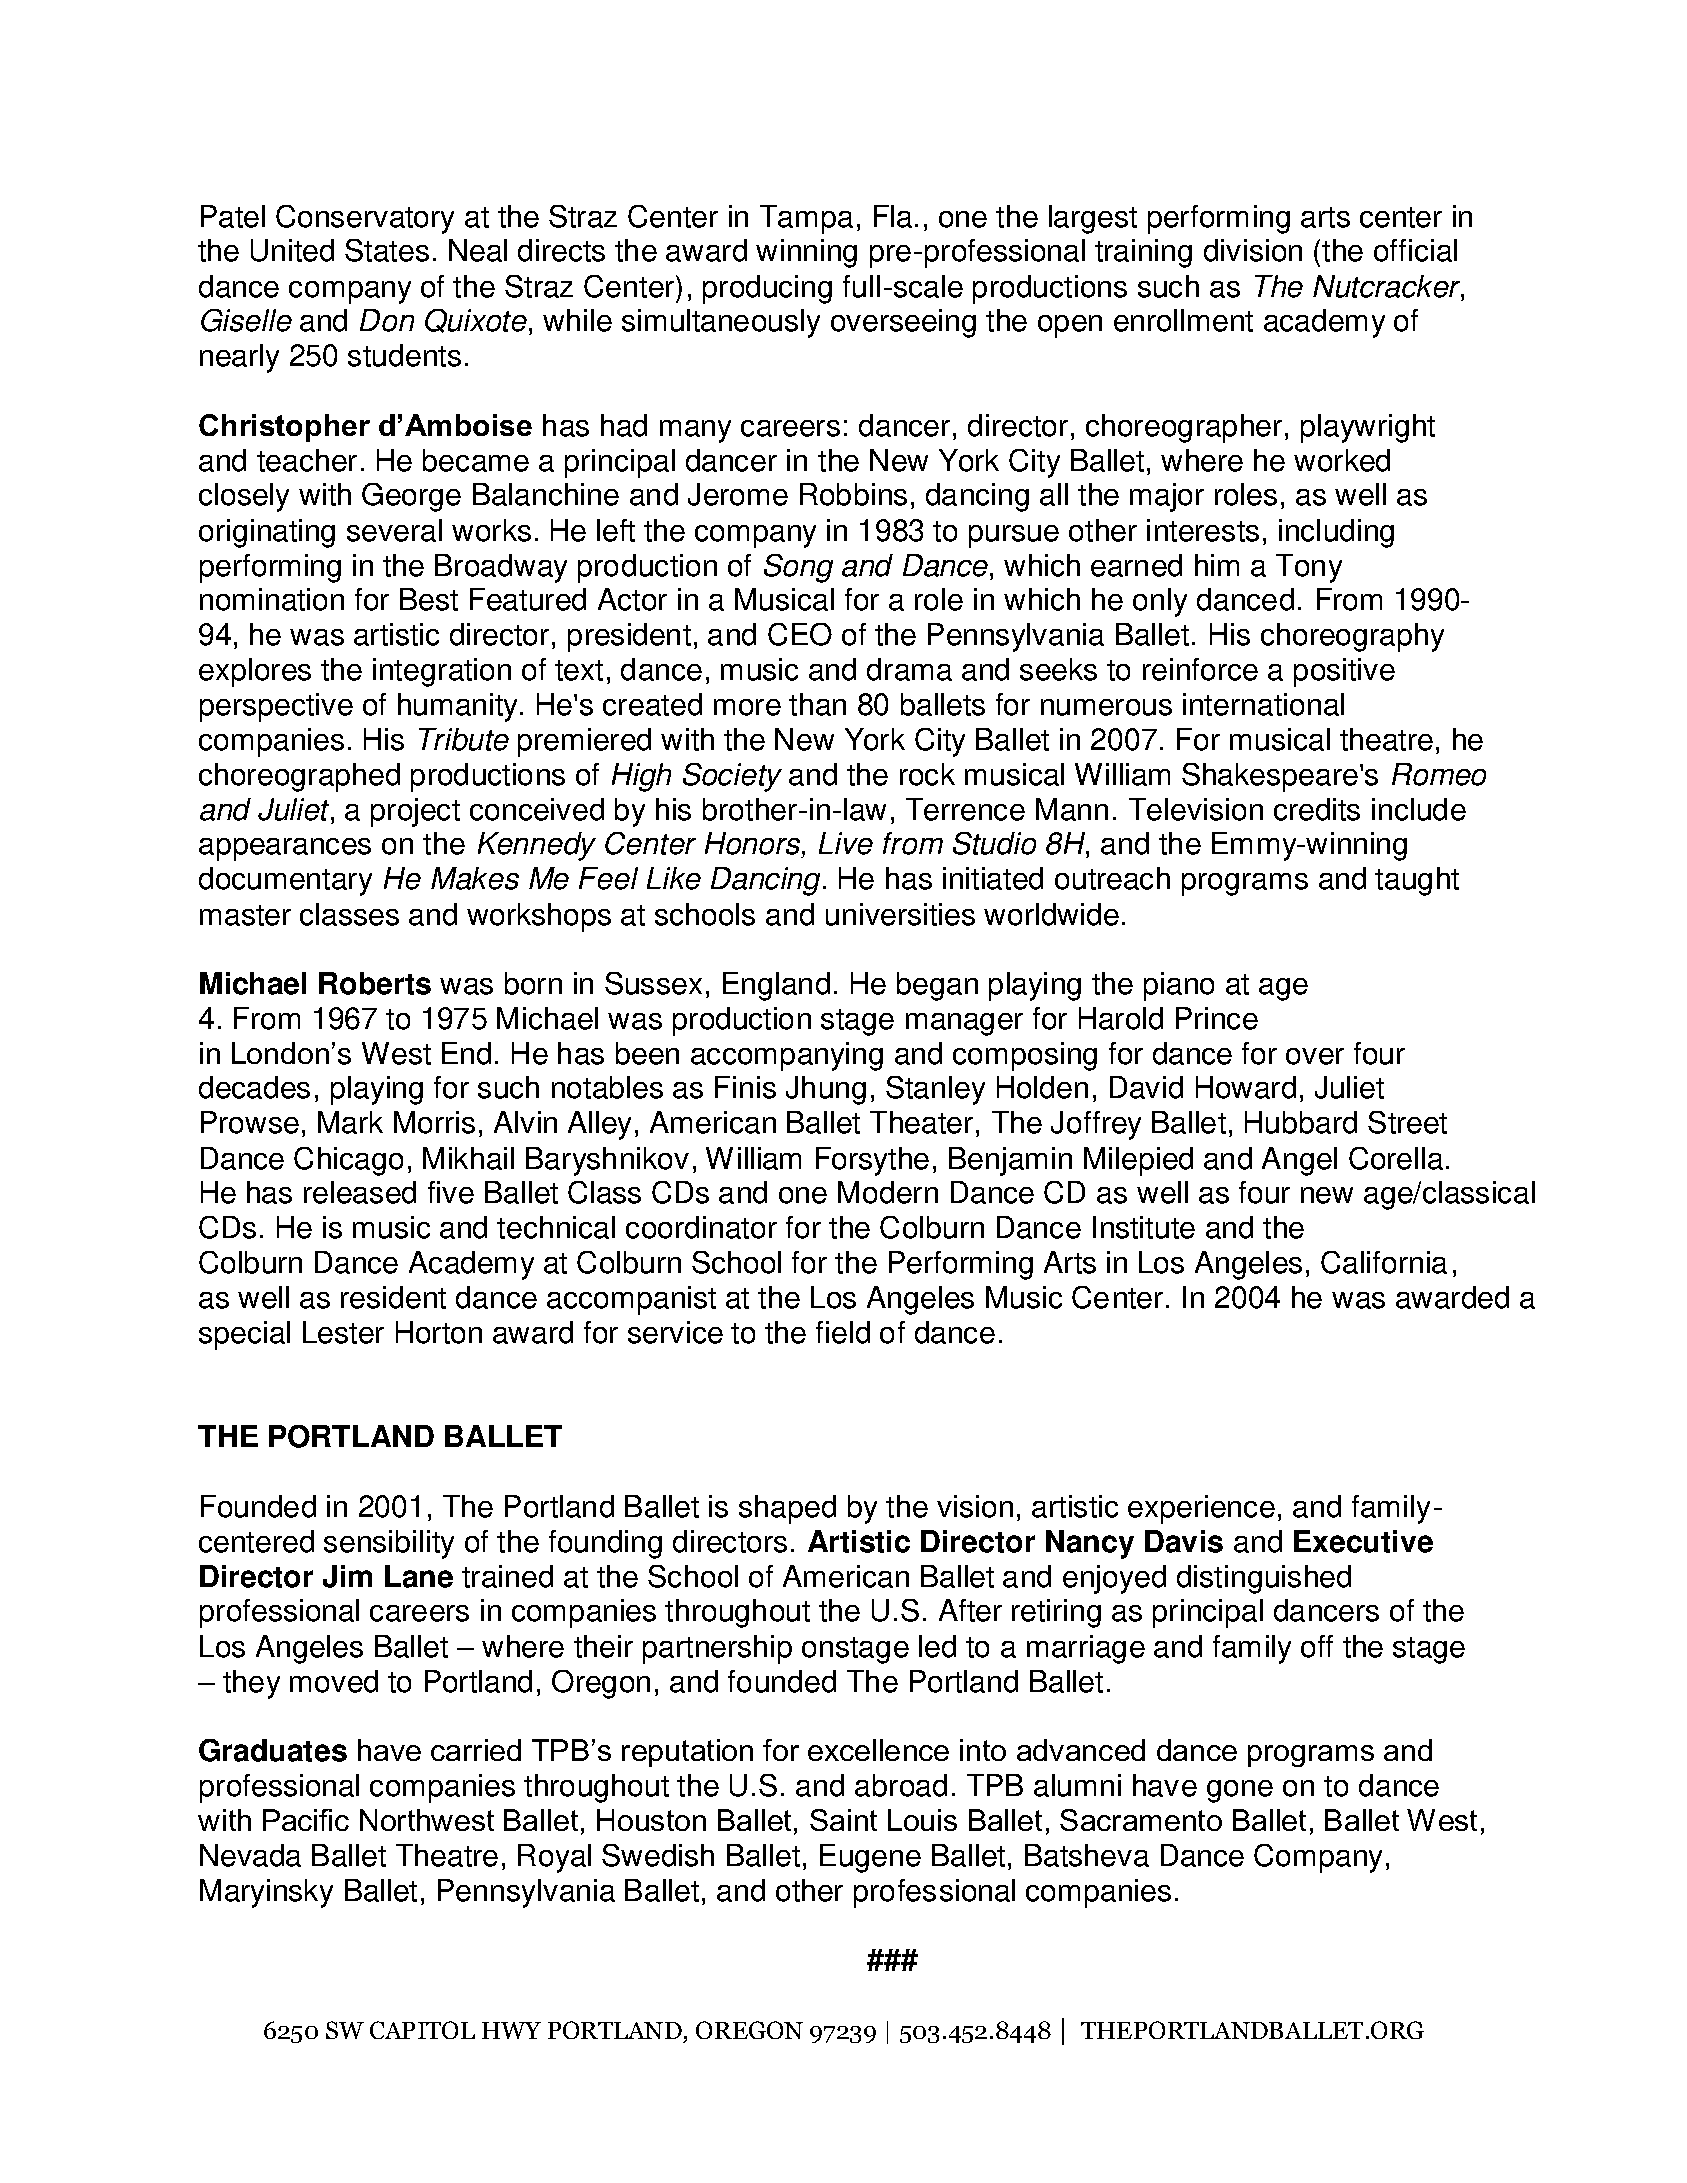 Image resolution: width=1687 pixels, height=2183 pixels. What do you see at coordinates (1415, 250) in the page?
I see `official` at bounding box center [1415, 250].
